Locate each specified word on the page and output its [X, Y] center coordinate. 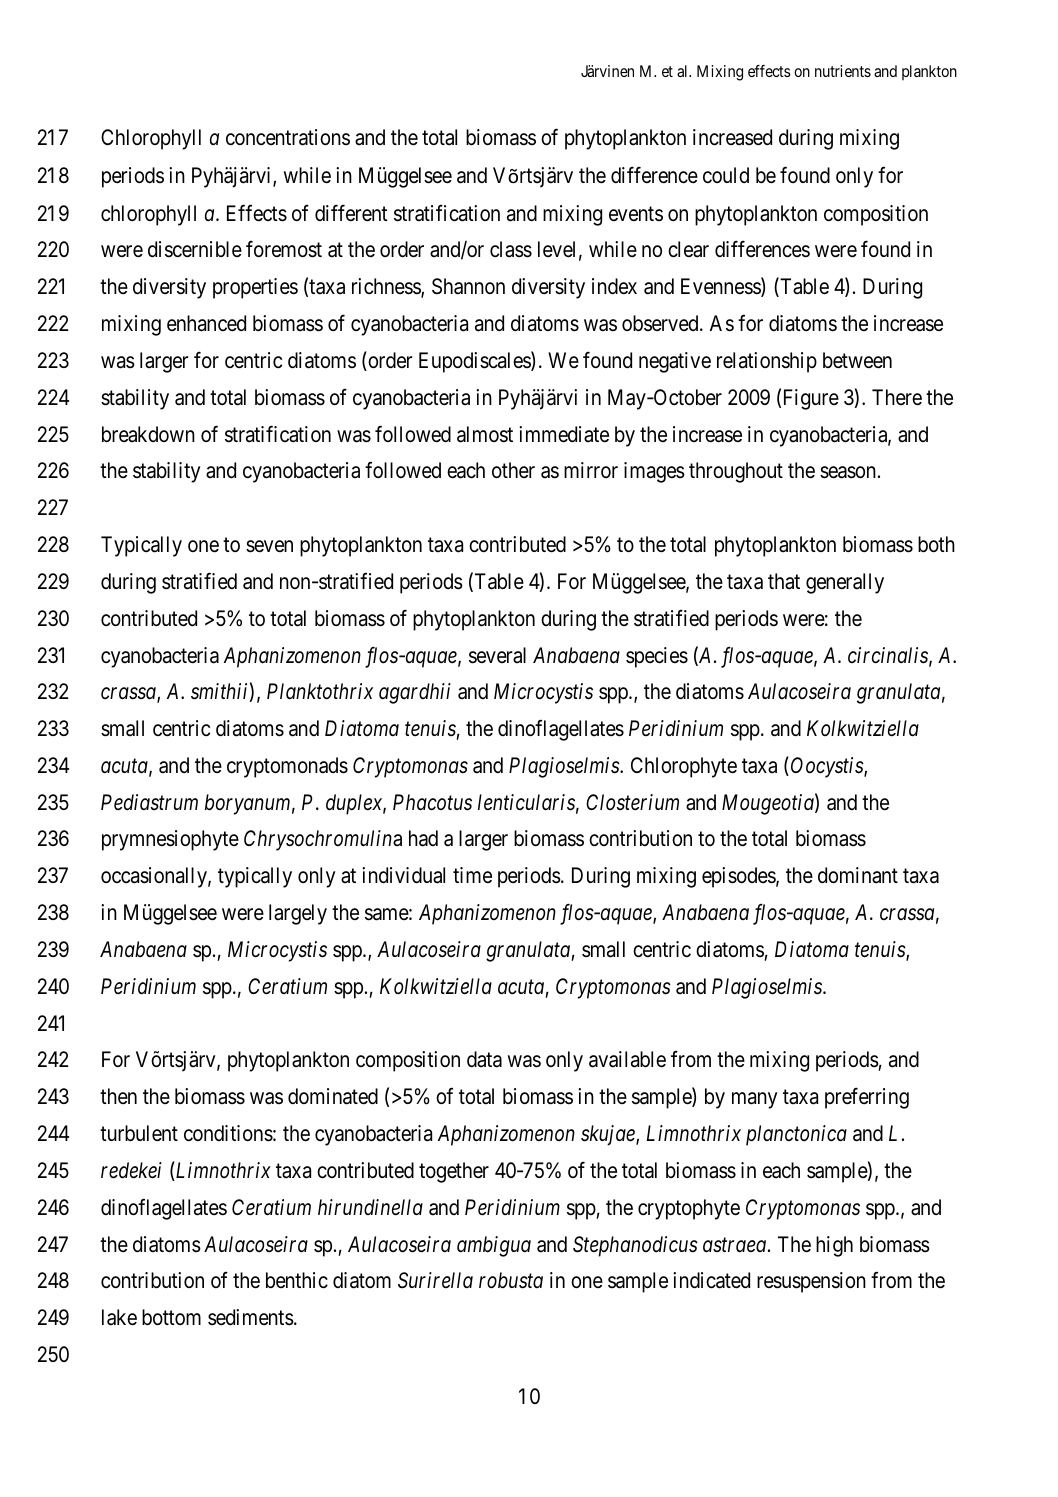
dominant [858, 875]
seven [269, 546]
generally [845, 583]
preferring [867, 1098]
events [636, 213]
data [484, 1059]
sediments [251, 1317]
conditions [228, 1133]
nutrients [843, 71]
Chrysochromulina [323, 840]
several [497, 655]
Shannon [468, 286]
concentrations [288, 137]
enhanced [206, 323]
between [857, 360]
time [472, 875]
